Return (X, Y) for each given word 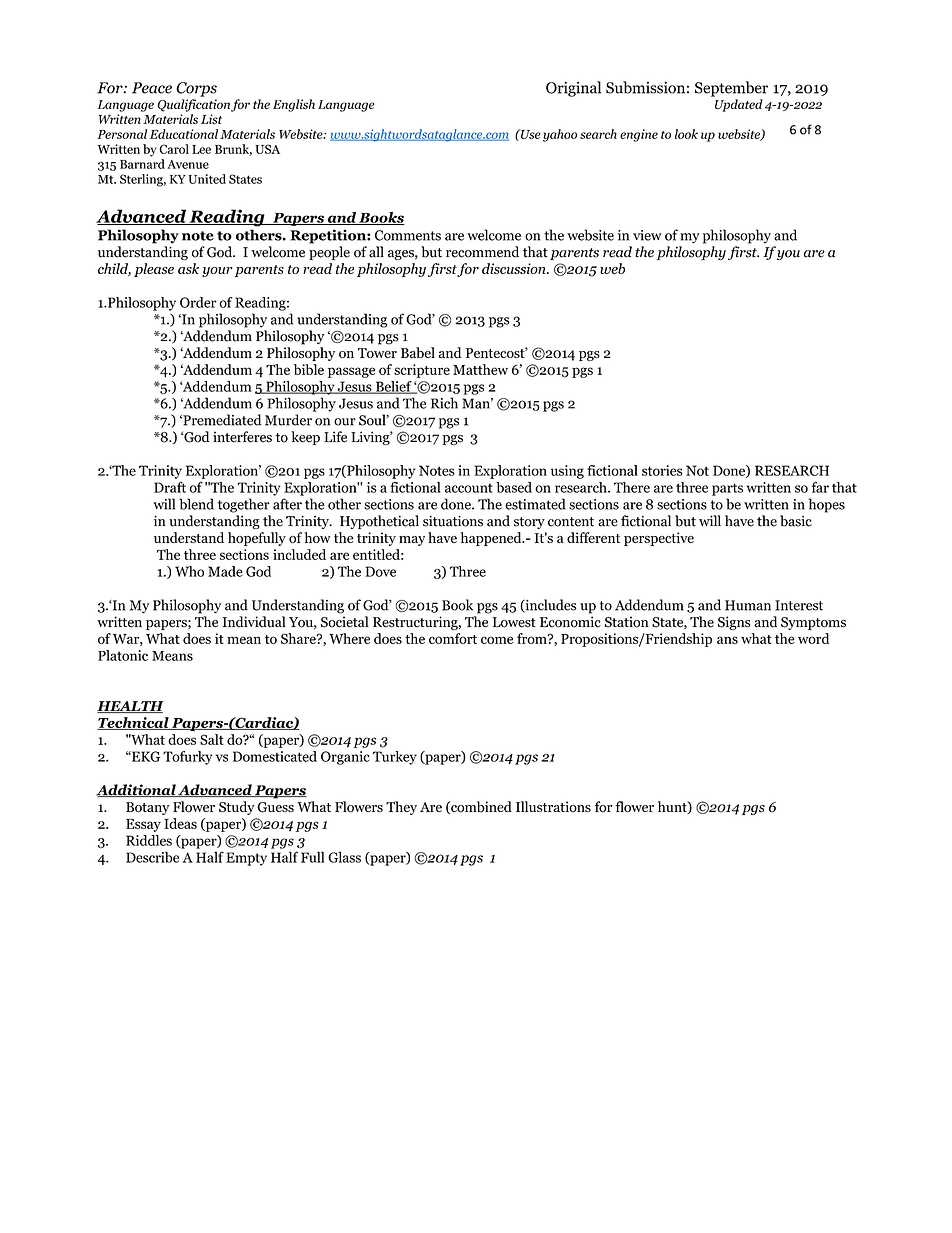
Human (748, 605)
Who (189, 571)
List (211, 119)
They (401, 808)
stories (662, 470)
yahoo (560, 135)
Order (198, 302)
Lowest (514, 622)
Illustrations (553, 807)
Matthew (480, 369)
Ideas (180, 823)
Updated (739, 105)
